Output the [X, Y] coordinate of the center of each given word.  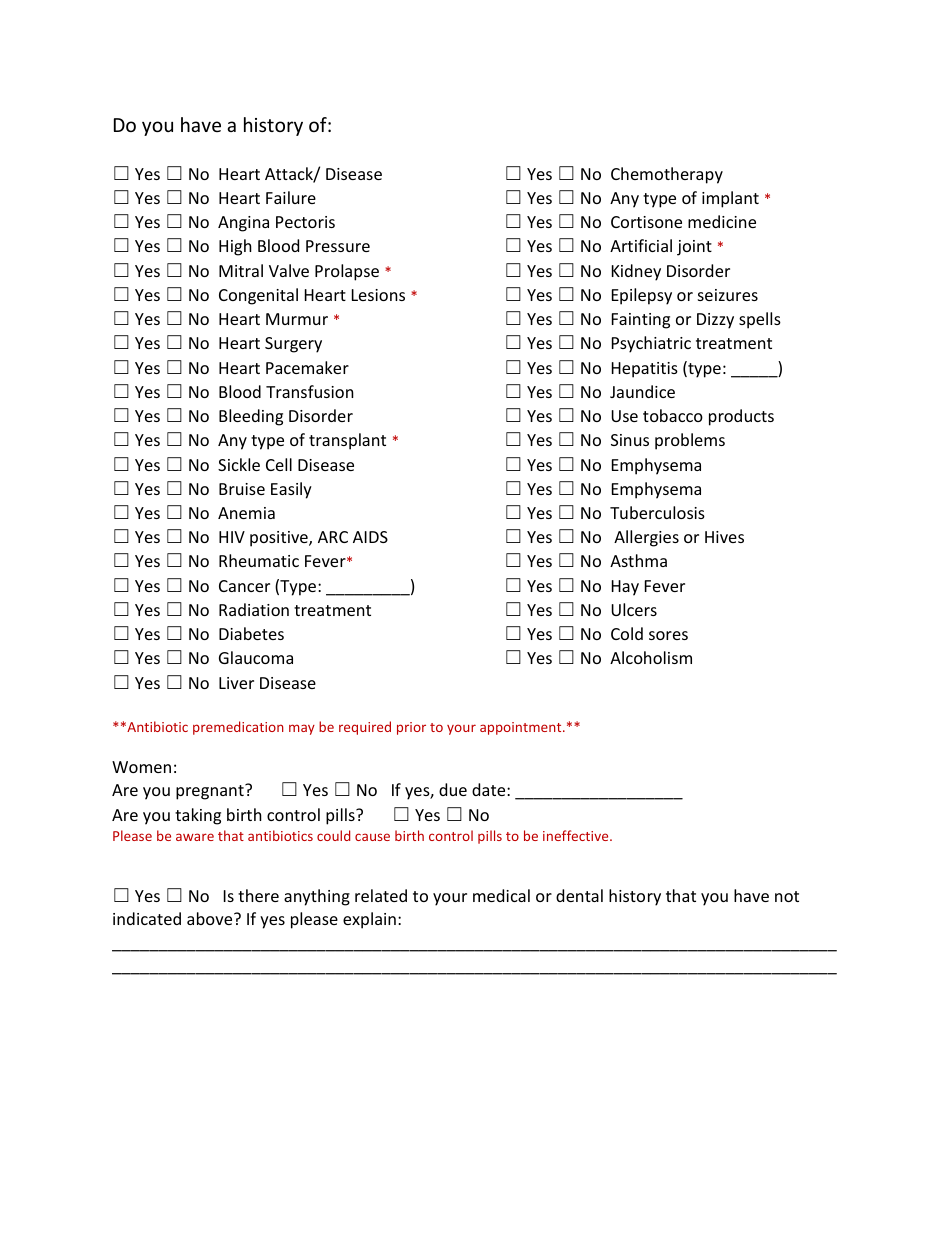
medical [501, 895]
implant [730, 199]
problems [690, 441]
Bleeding [251, 417]
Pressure [338, 246]
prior [411, 728]
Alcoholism [651, 657]
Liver [236, 683]
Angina [243, 224]
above [211, 918]
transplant [347, 441]
